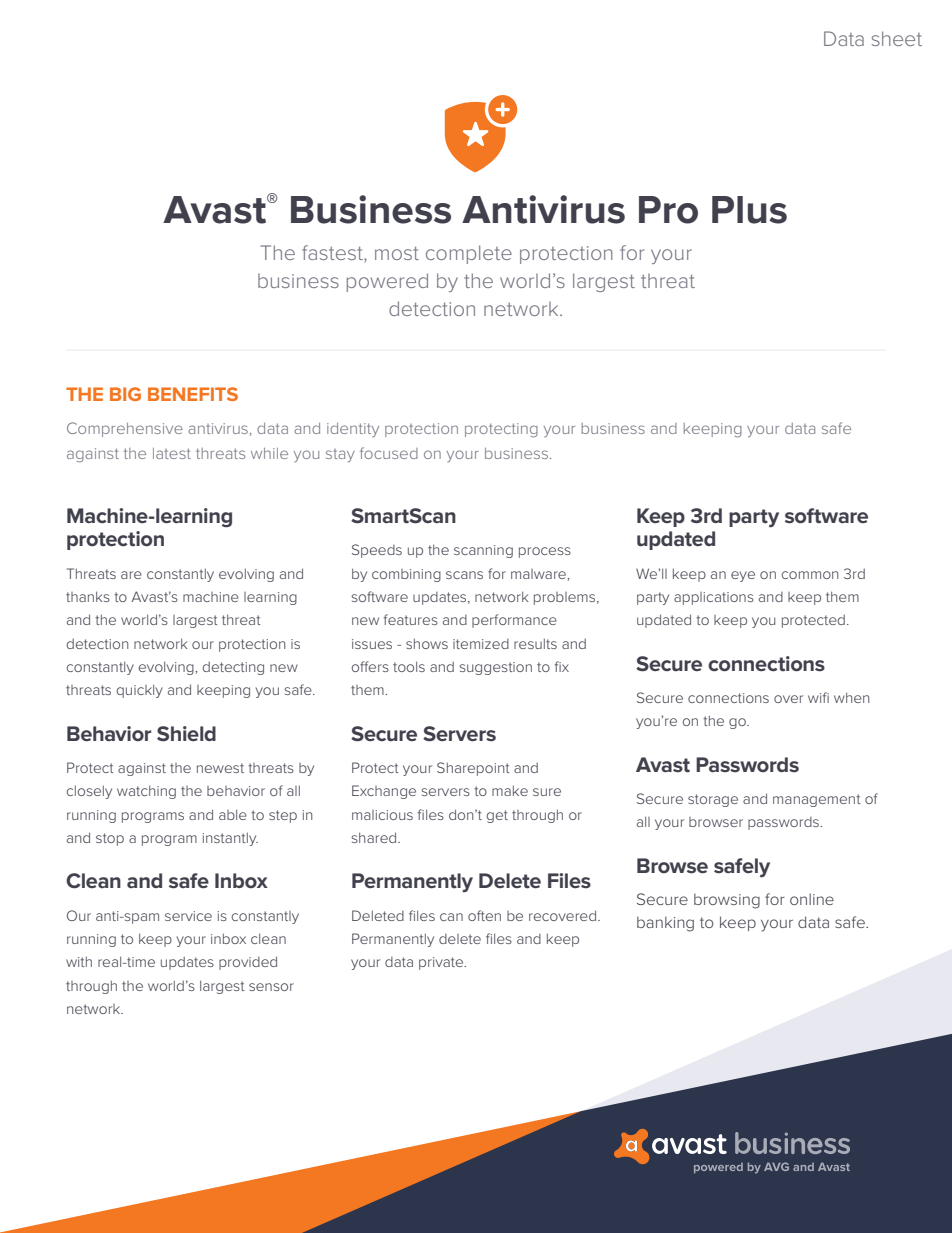 This image has height=1233, width=952. Describe the element at coordinates (812, 899) in the image. I see `online` at that location.
